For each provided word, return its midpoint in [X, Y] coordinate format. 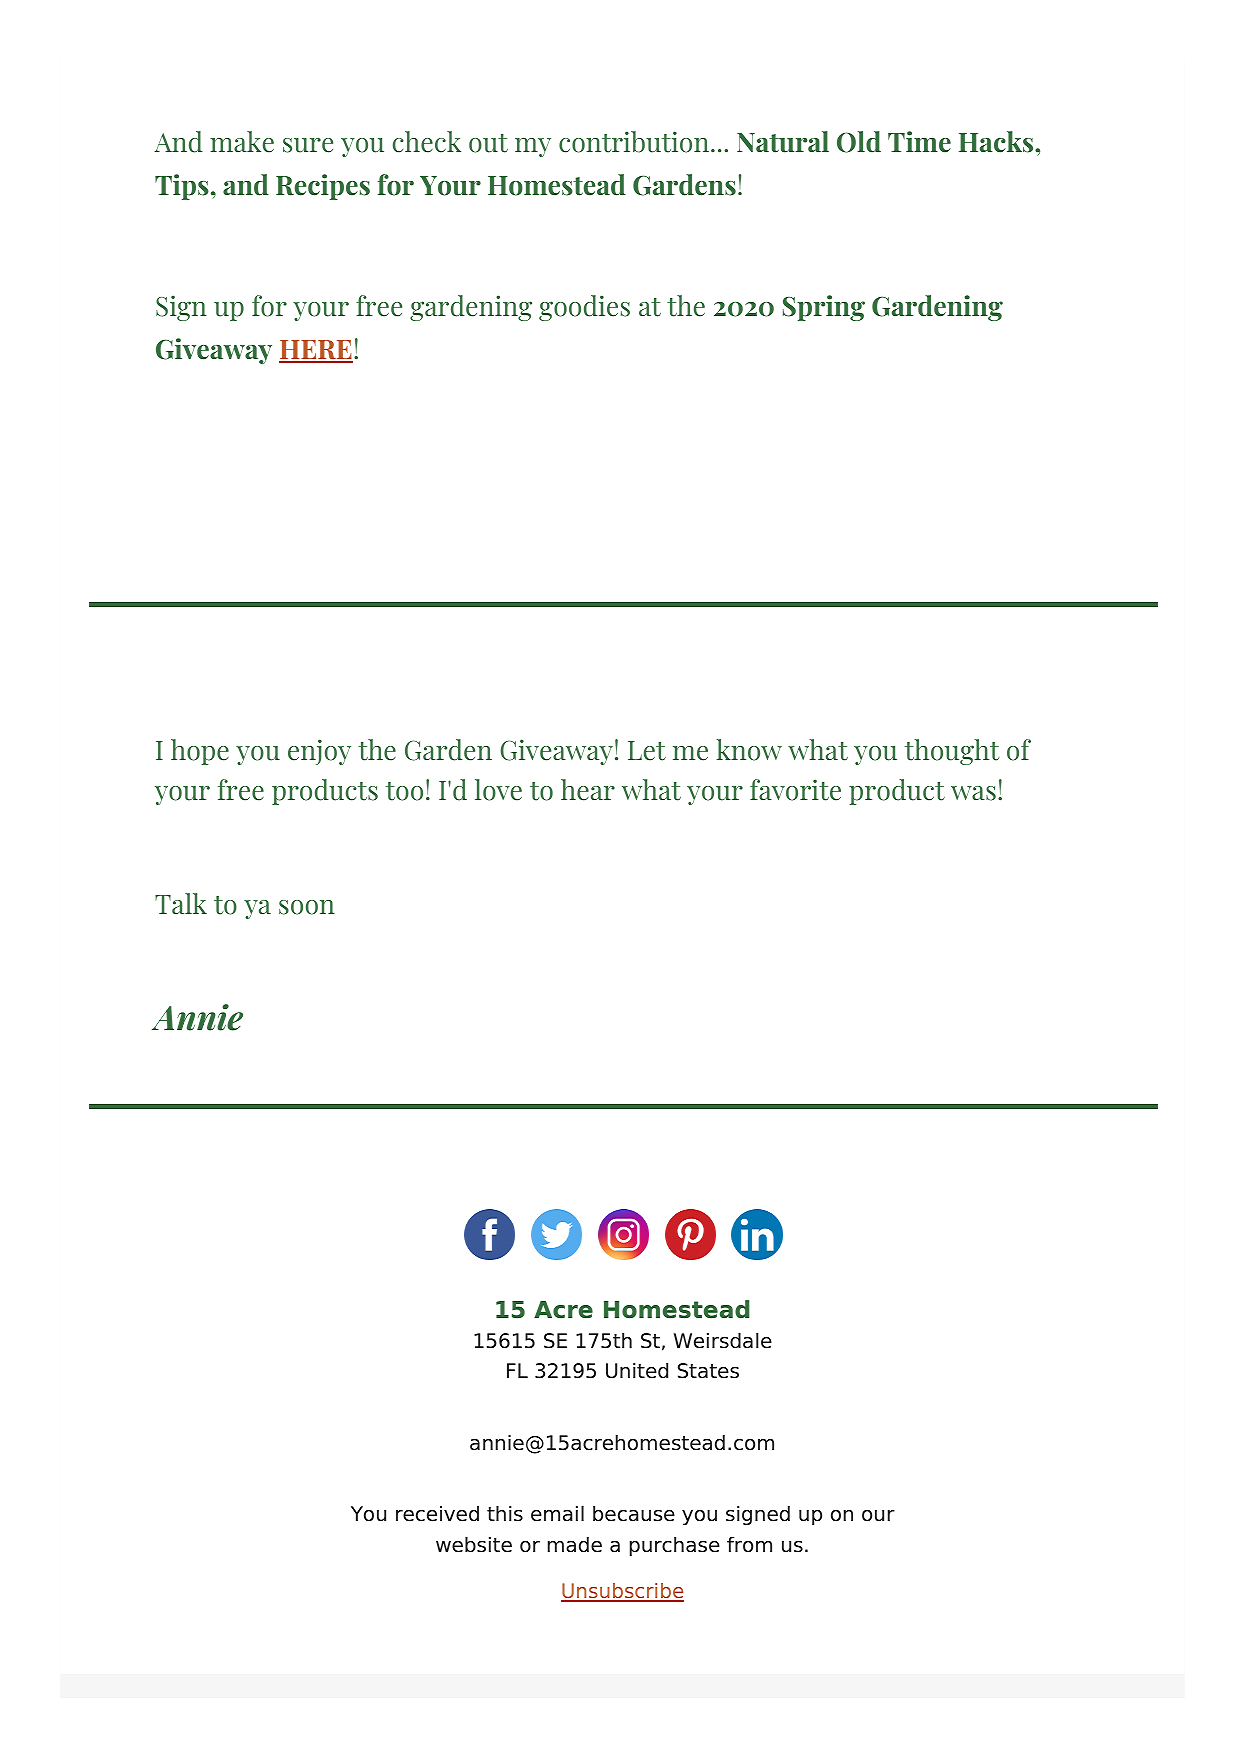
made [575, 1544]
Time [919, 142]
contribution [635, 142]
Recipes [323, 187]
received [437, 1513]
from [749, 1544]
